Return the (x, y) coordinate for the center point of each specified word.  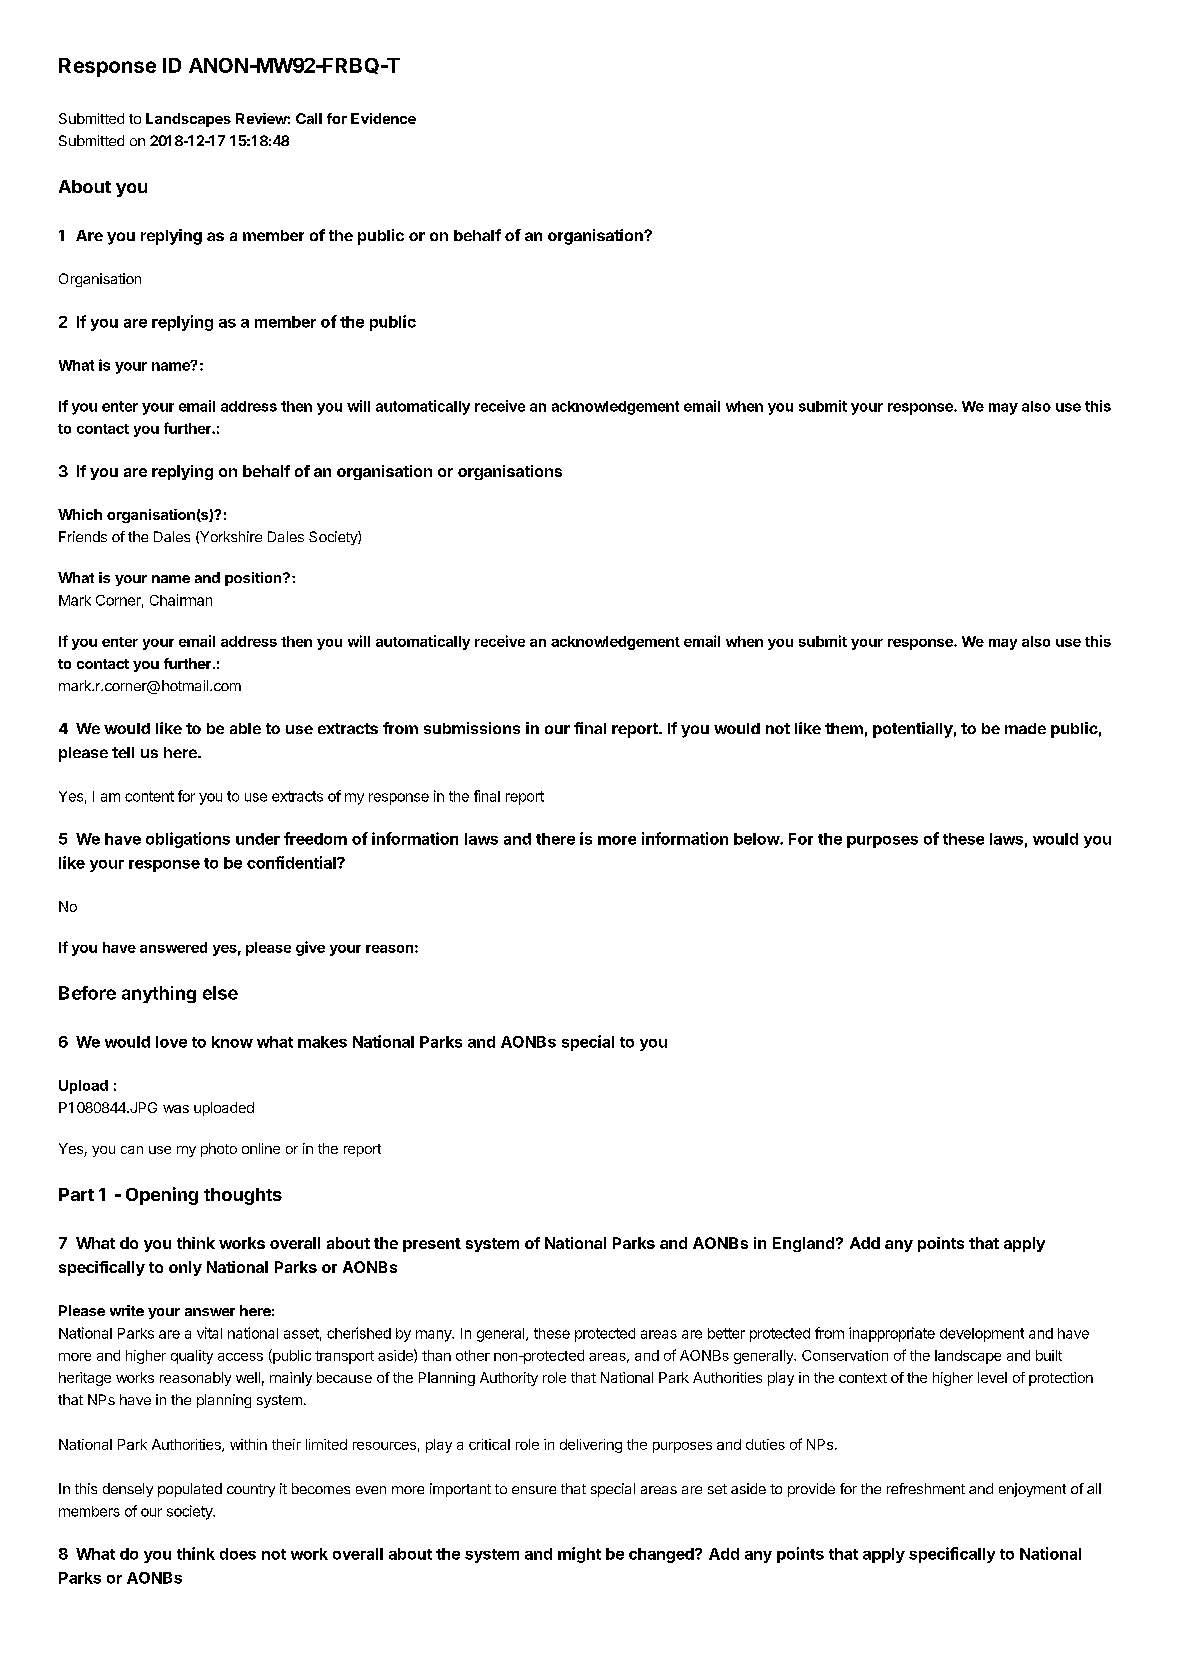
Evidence (383, 118)
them (844, 728)
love (171, 1042)
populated (190, 1490)
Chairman (181, 600)
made (1025, 728)
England (803, 1244)
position (254, 579)
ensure (534, 1490)
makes (322, 1042)
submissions (472, 728)
